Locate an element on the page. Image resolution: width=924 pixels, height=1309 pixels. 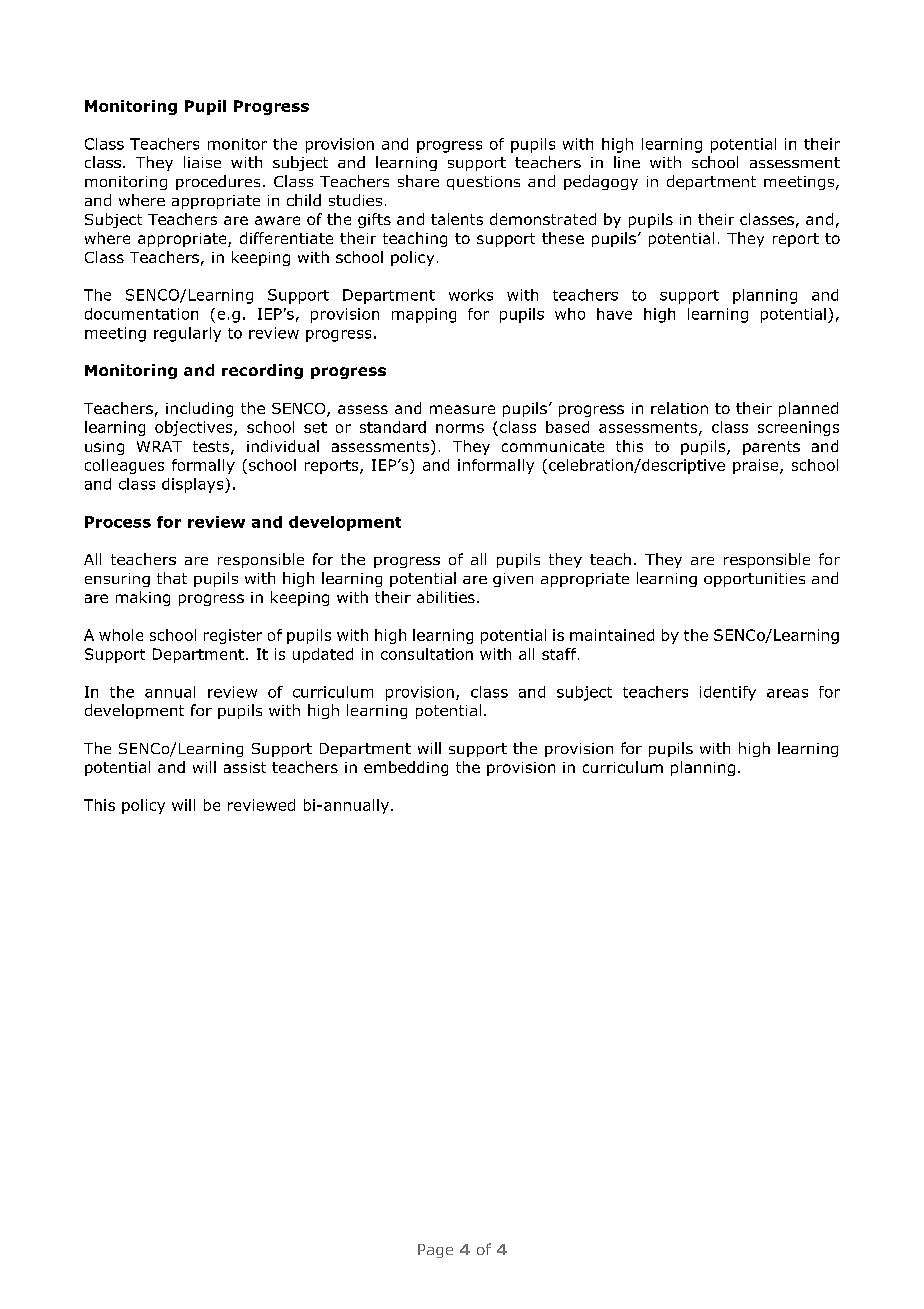
assist is located at coordinates (245, 767).
